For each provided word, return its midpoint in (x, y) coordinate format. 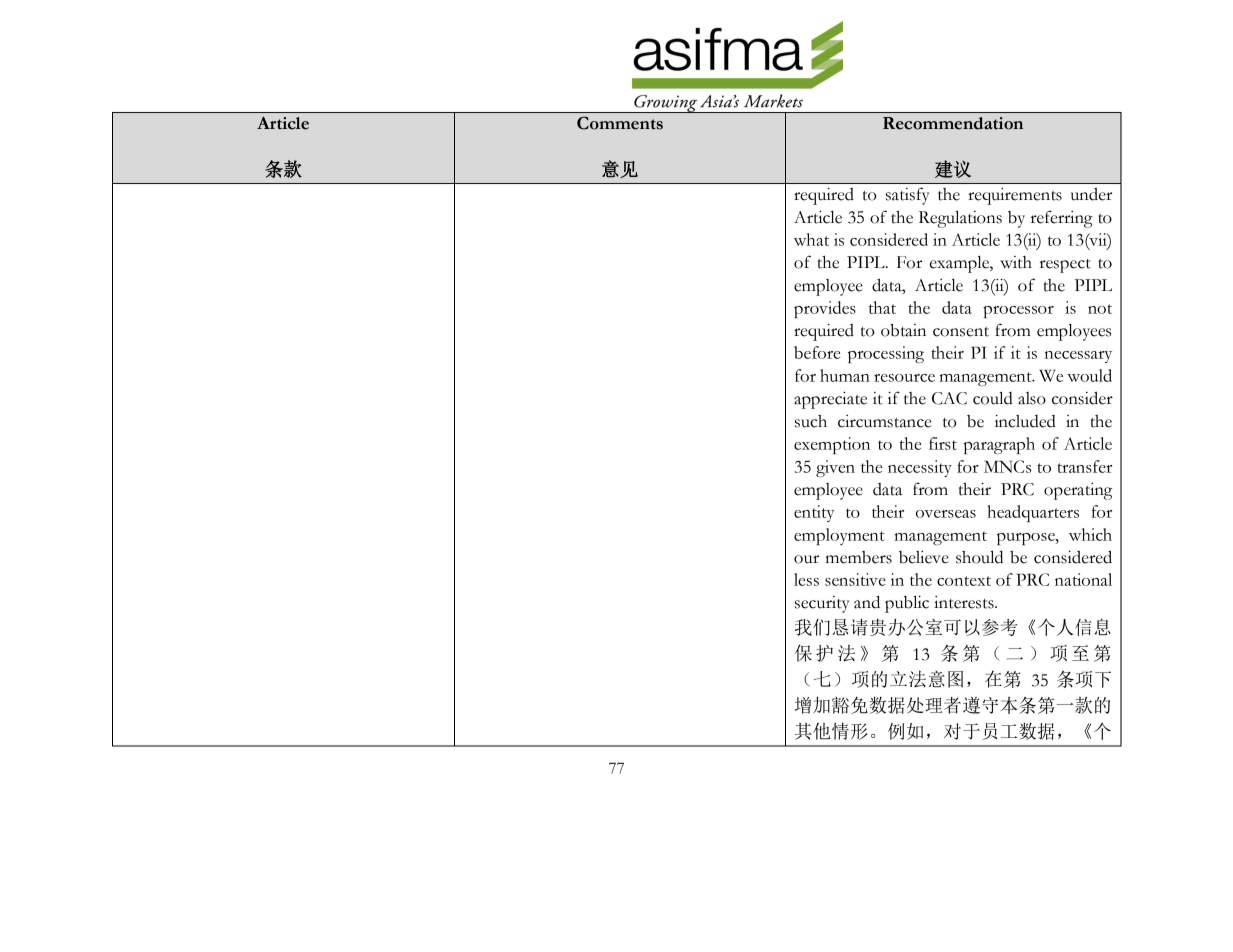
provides (825, 309)
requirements (1015, 196)
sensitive (855, 579)
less (806, 579)
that (882, 307)
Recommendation (953, 123)
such (811, 421)
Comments (620, 123)
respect (1065, 266)
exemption (832, 445)
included (1025, 421)
